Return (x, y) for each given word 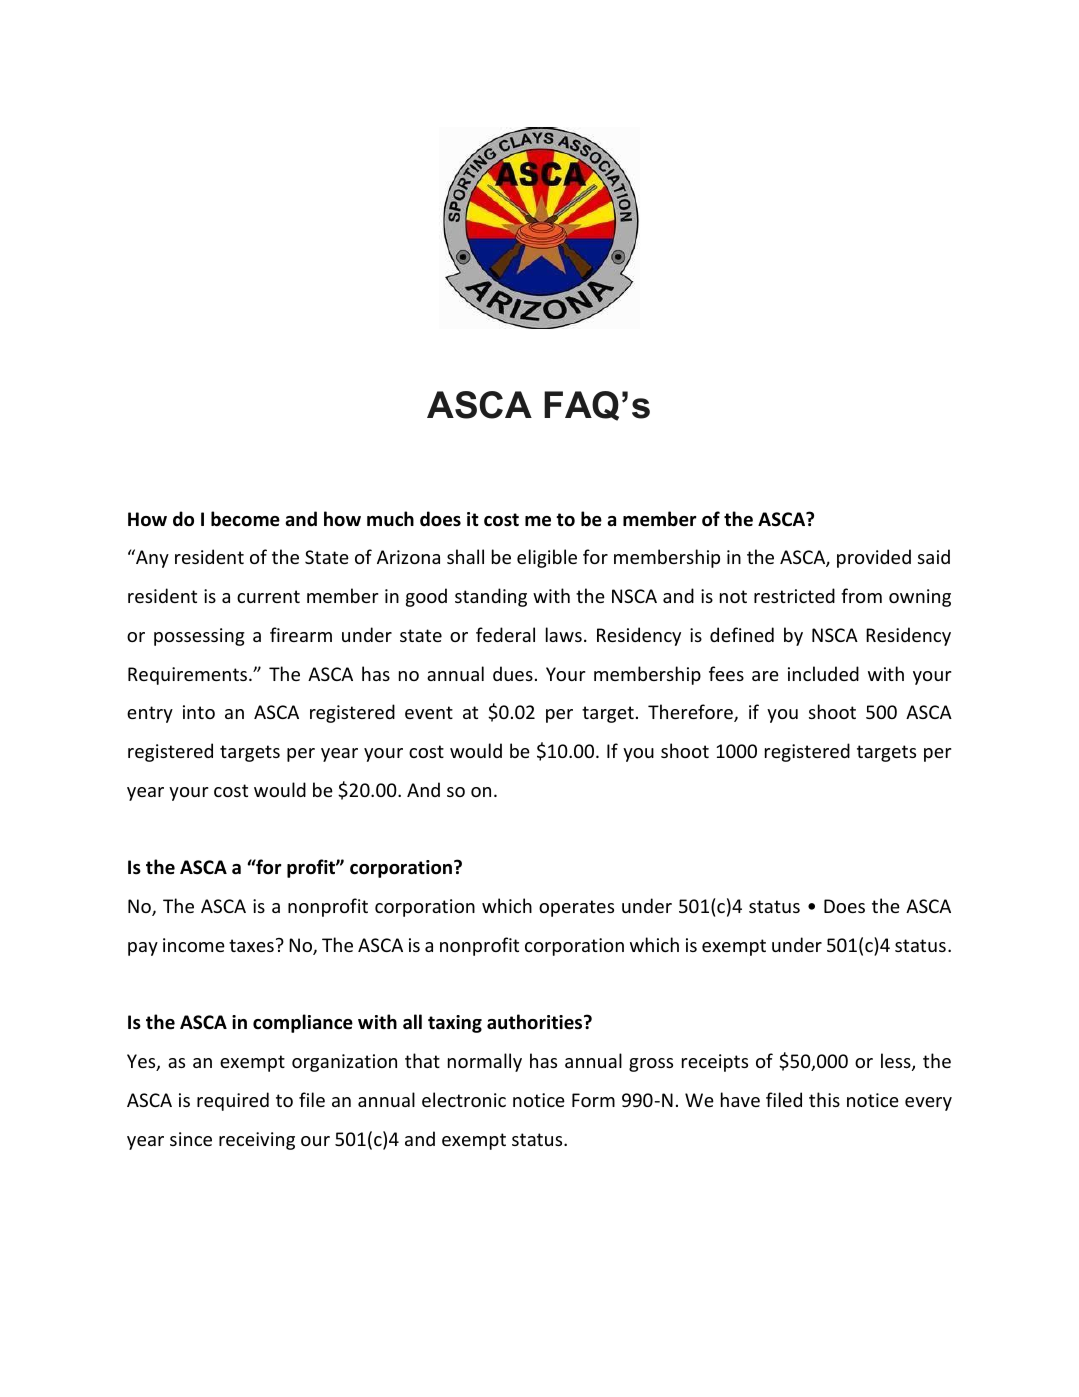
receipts (715, 1063)
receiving (257, 1141)
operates (576, 908)
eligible (547, 558)
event (429, 712)
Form (593, 1100)
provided (874, 558)
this (824, 1099)
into (199, 712)
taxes (251, 945)
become (245, 519)
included (823, 673)
